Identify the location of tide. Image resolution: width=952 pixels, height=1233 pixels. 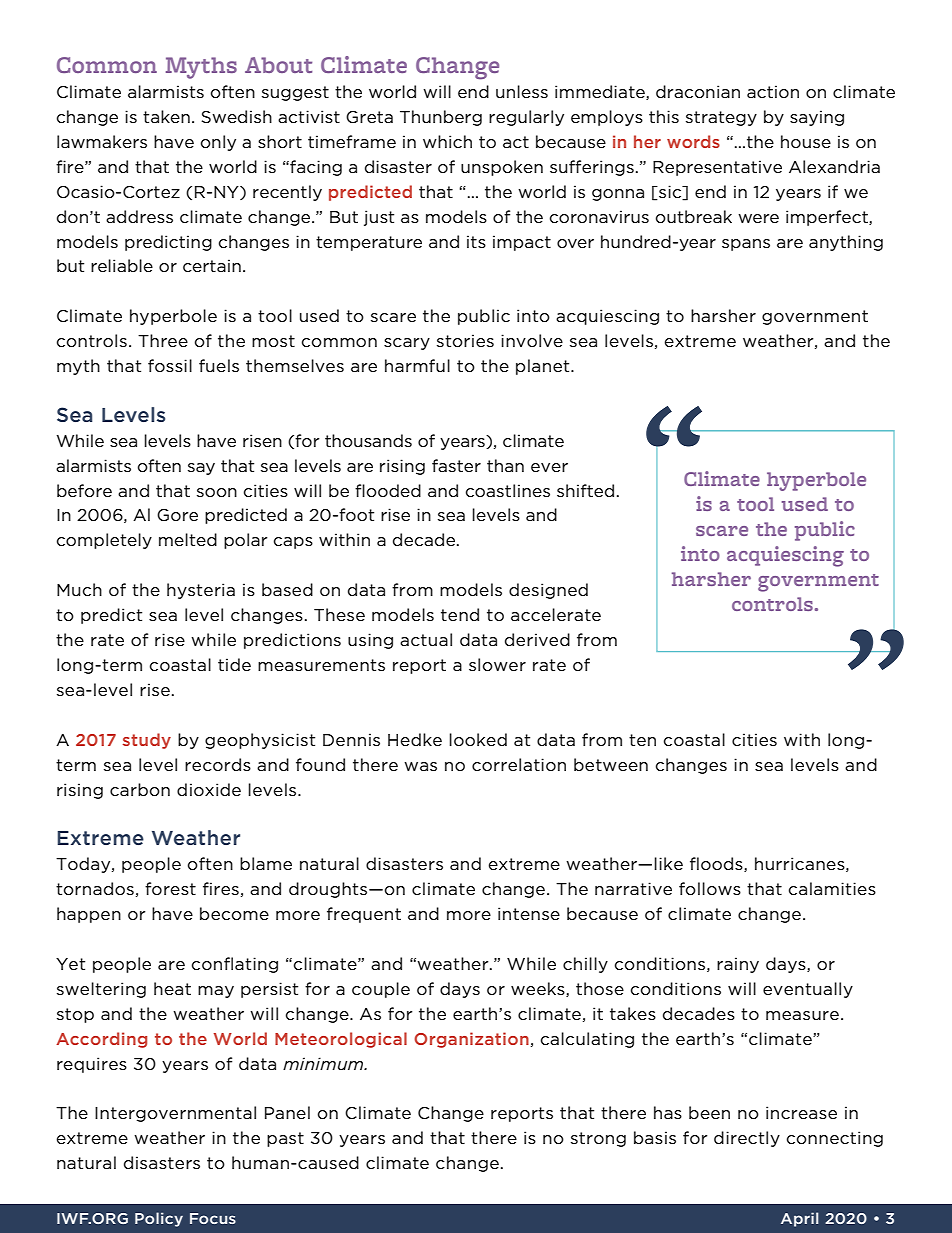
(234, 664).
